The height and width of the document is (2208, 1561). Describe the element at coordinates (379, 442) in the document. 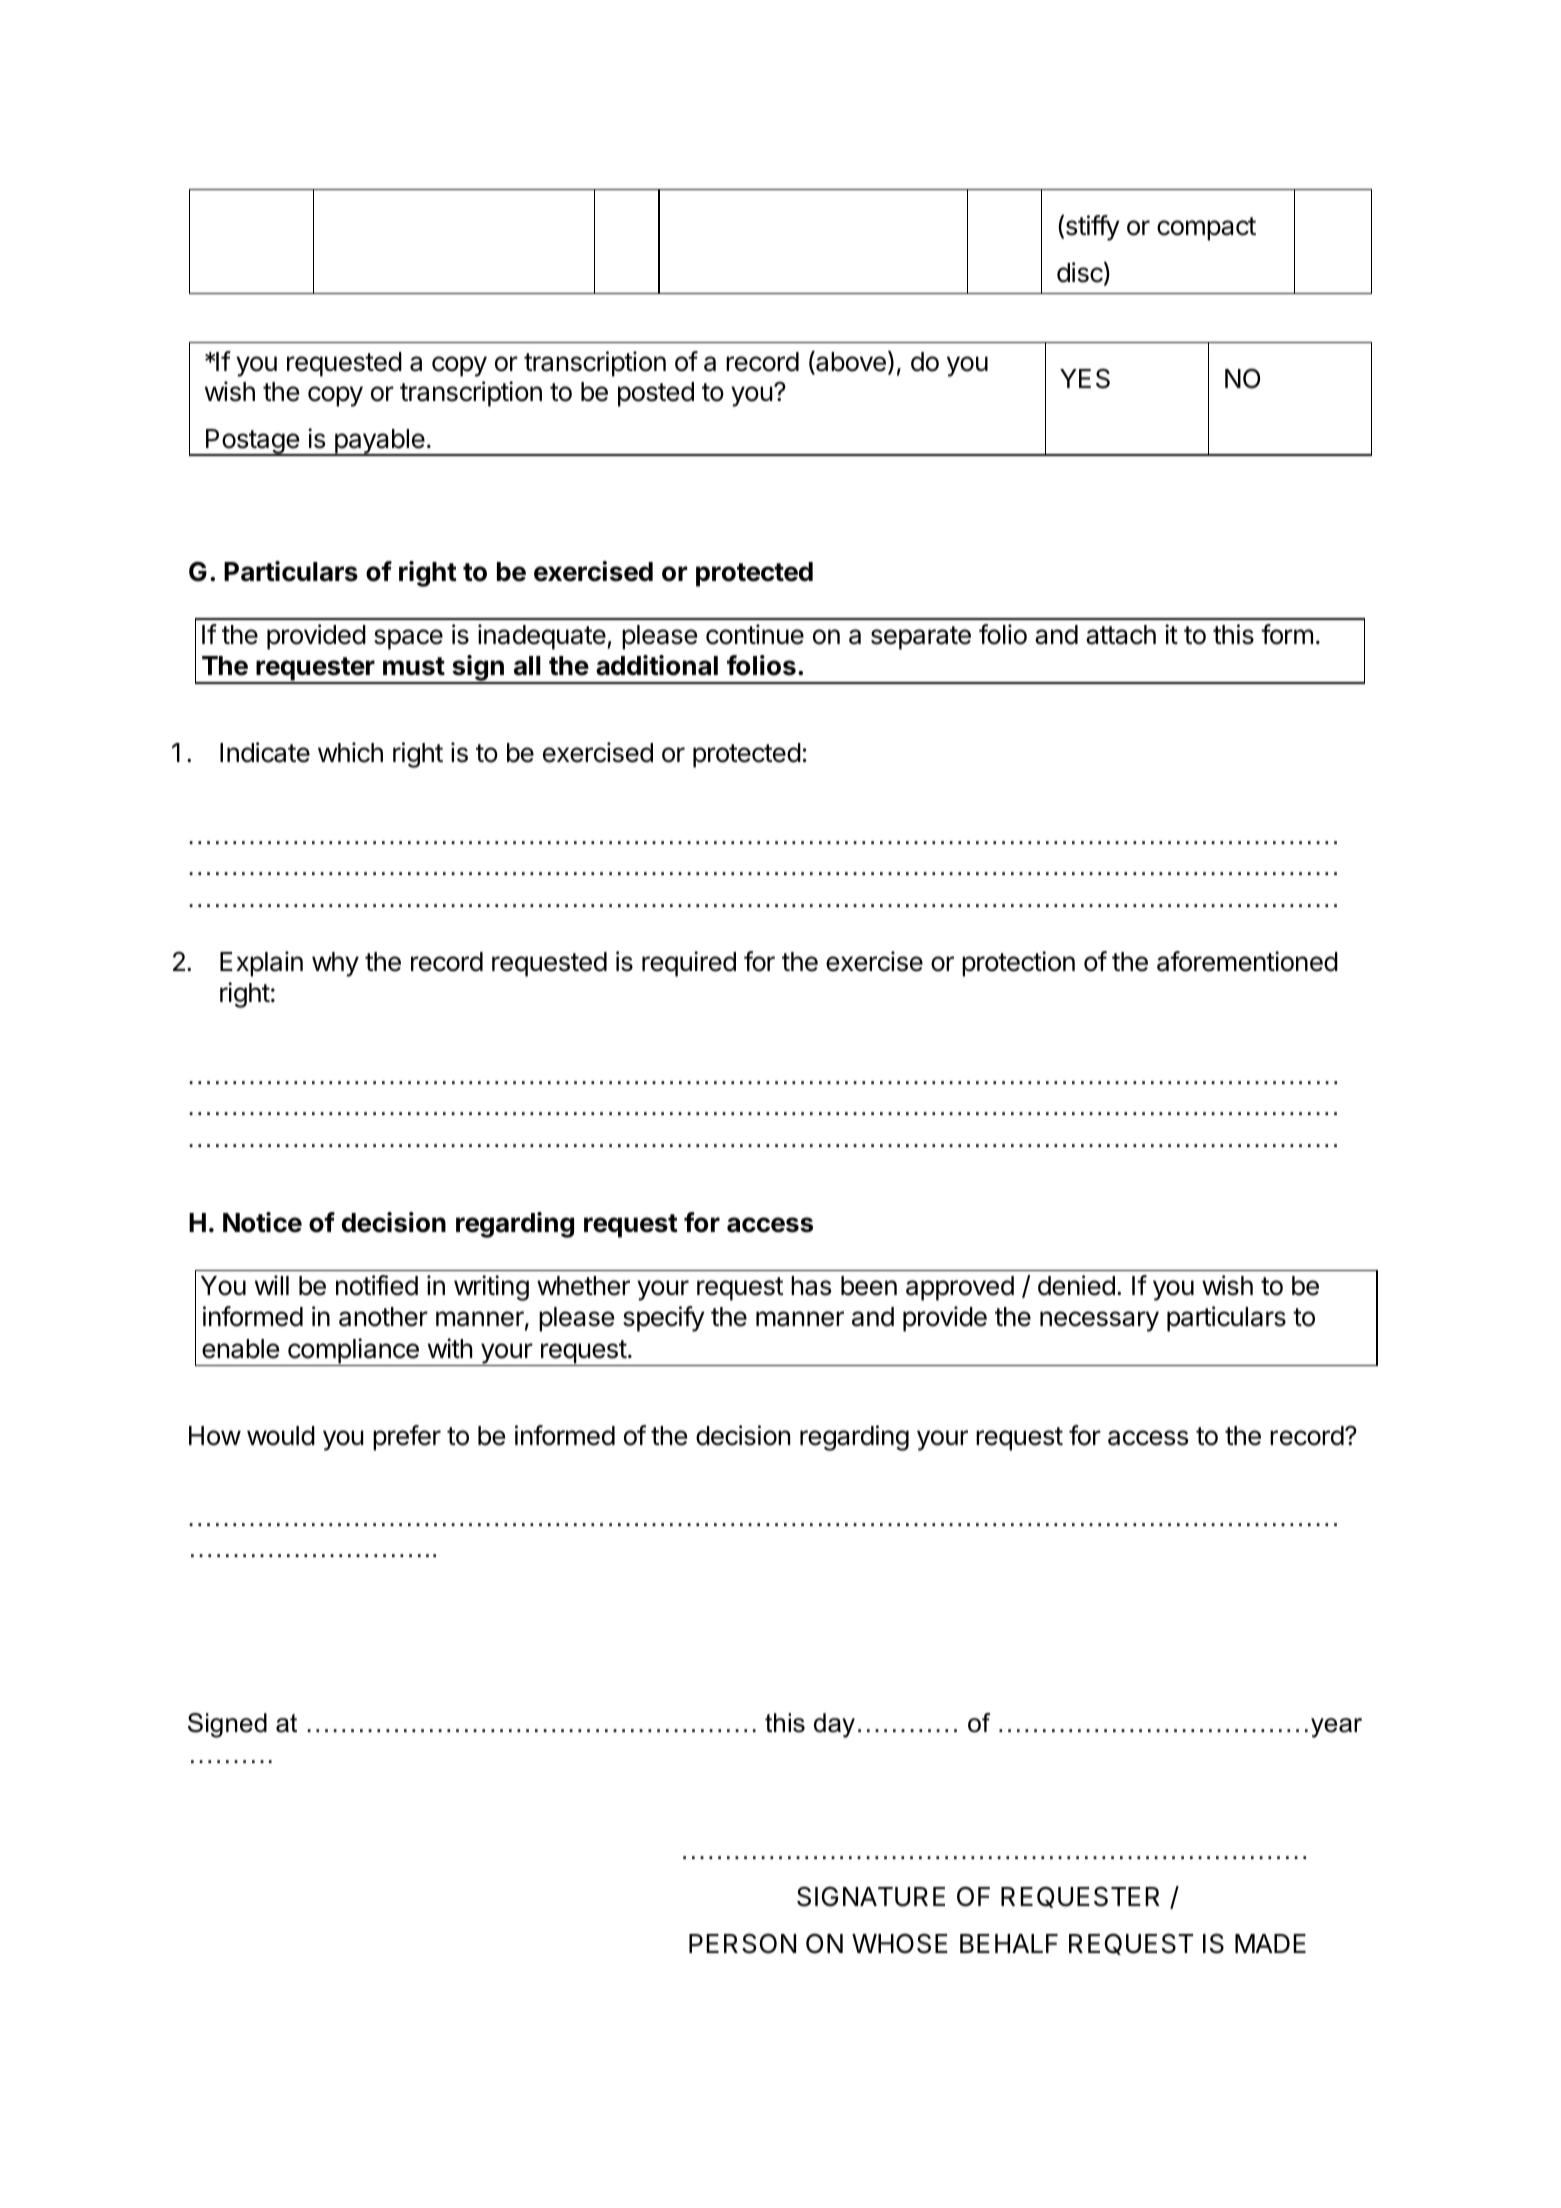

I see `payable` at that location.
